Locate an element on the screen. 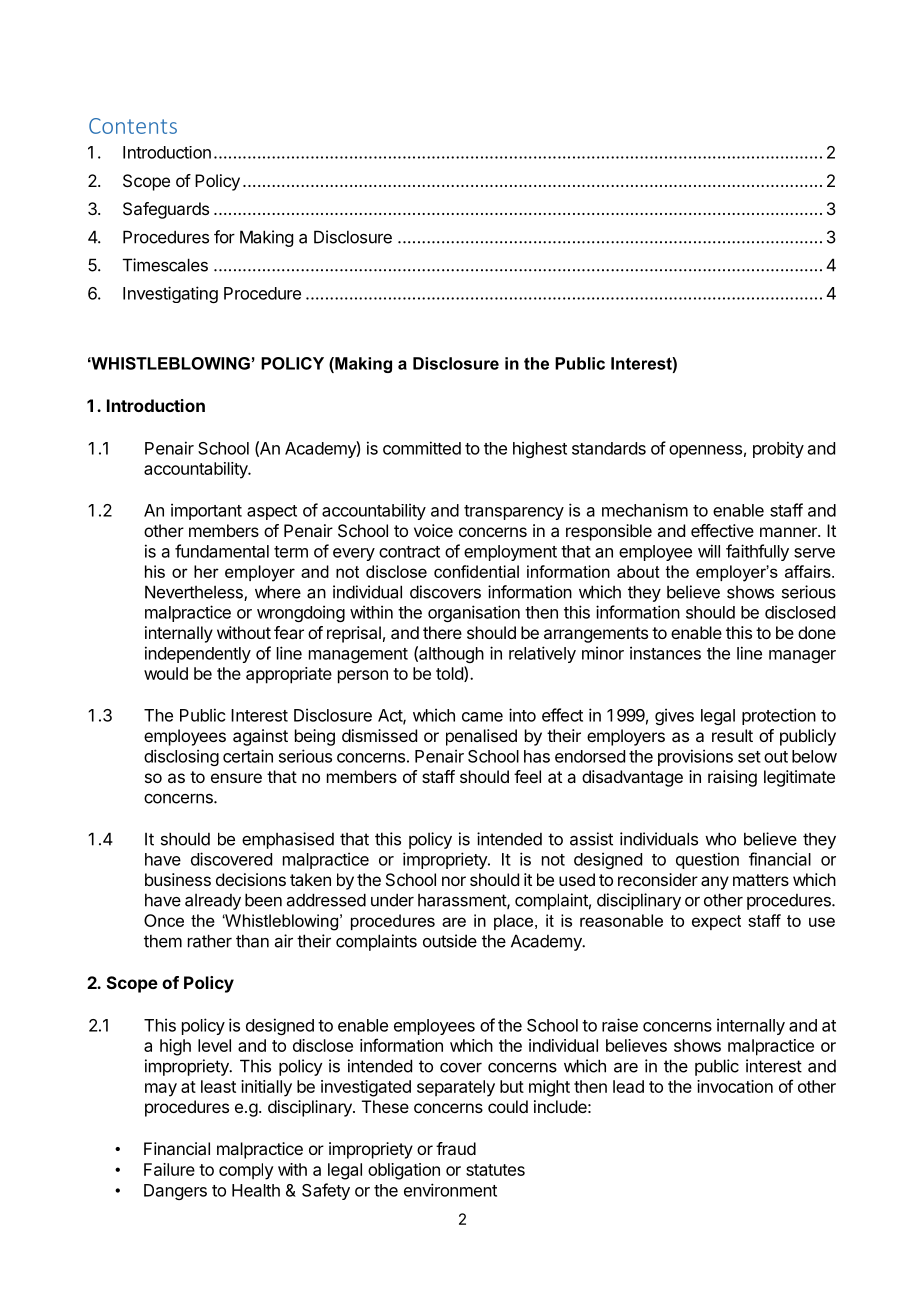 The image size is (924, 1307). independently is located at coordinates (198, 654).
